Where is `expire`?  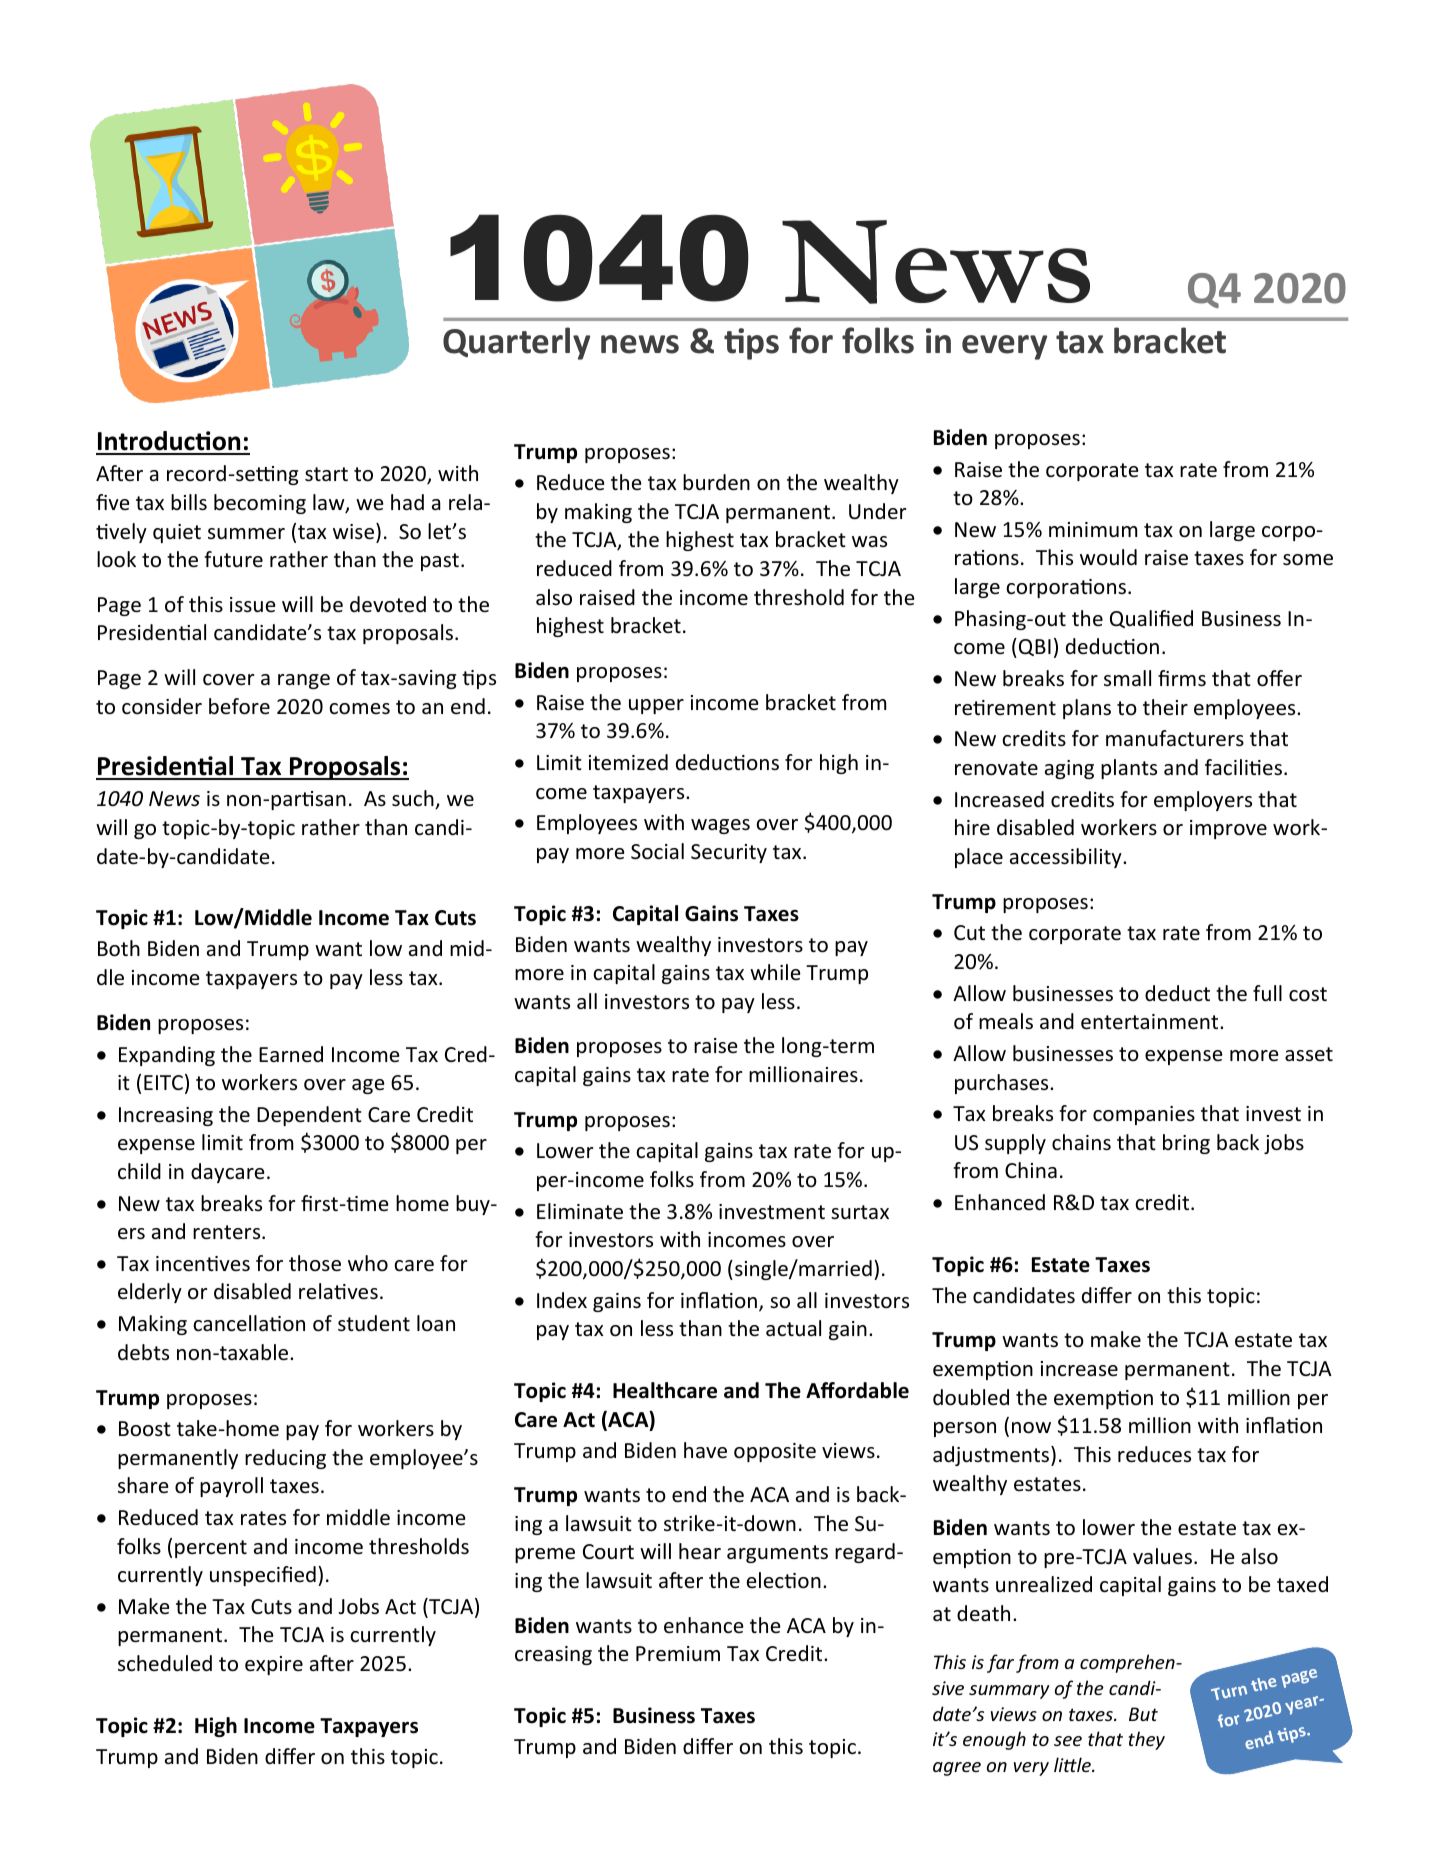
expire is located at coordinates (274, 1665).
